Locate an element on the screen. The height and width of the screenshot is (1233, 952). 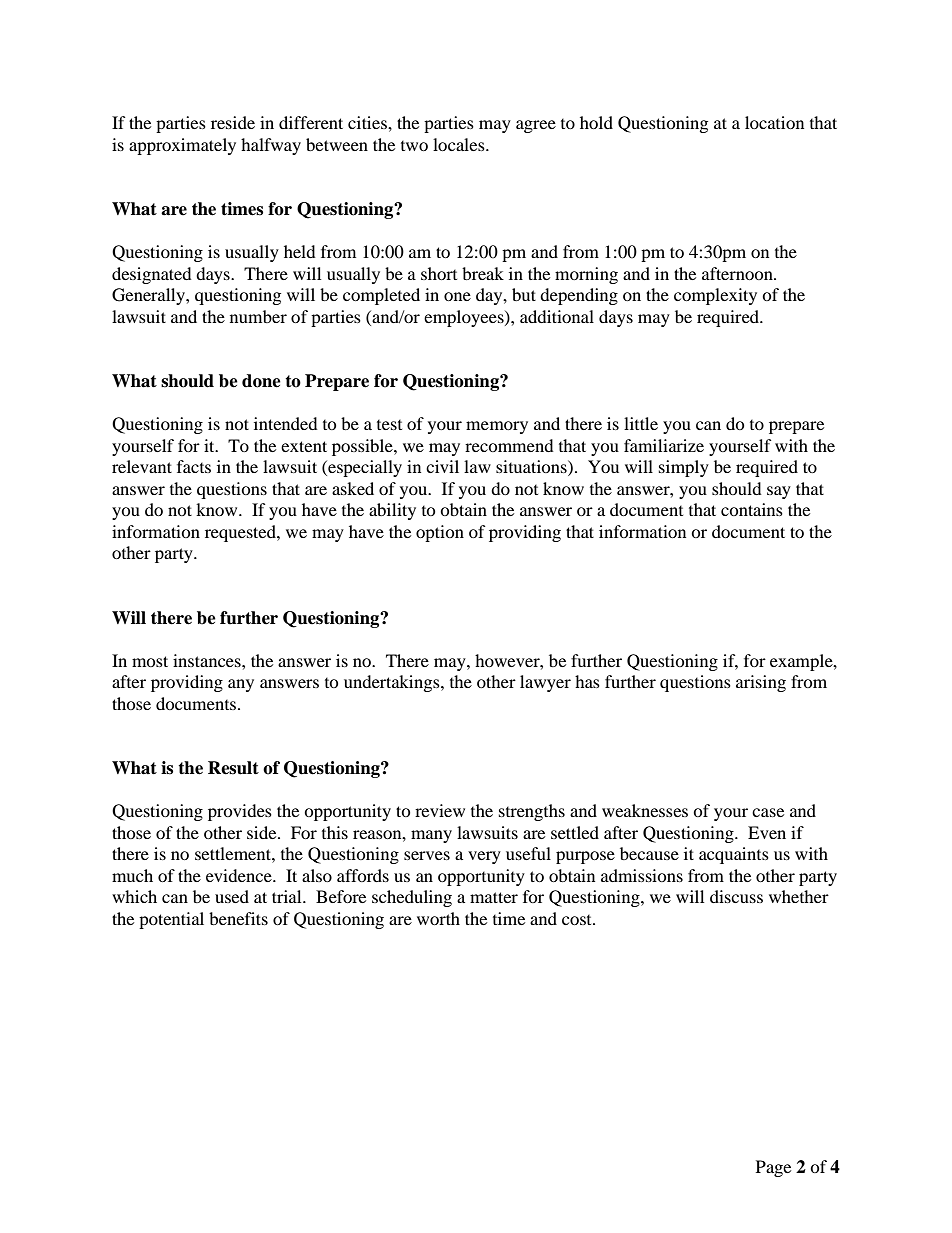
instances is located at coordinates (208, 660).
